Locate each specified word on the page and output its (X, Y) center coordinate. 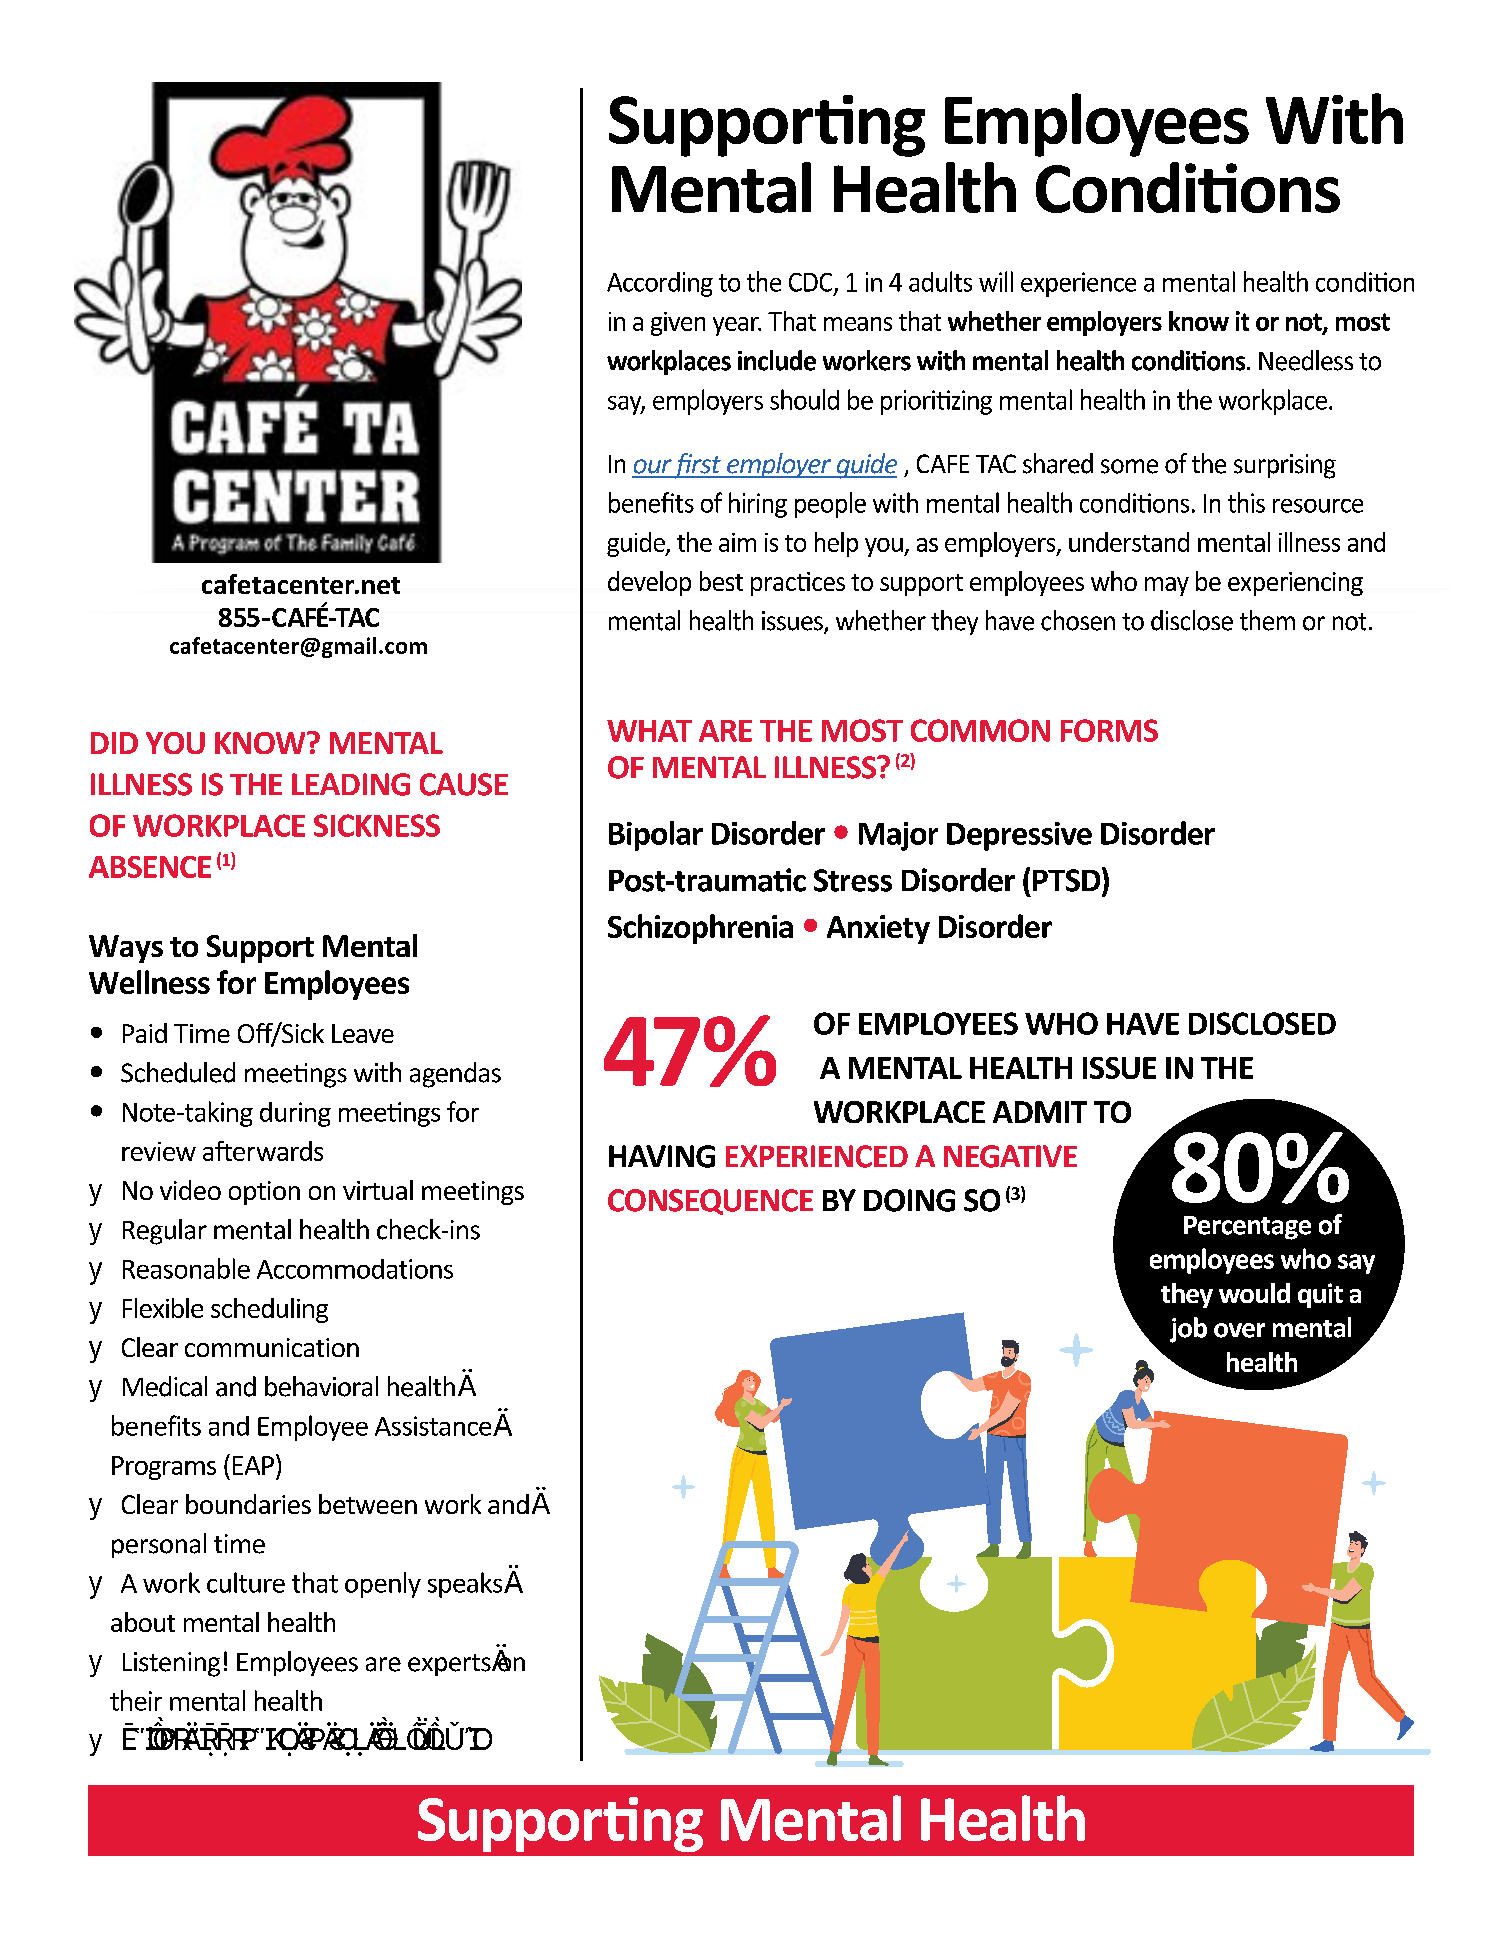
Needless (1306, 360)
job (1188, 1330)
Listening (171, 1664)
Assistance (434, 1426)
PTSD (1068, 879)
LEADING (351, 784)
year (737, 326)
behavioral (321, 1386)
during (295, 1114)
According (660, 284)
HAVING (662, 1156)
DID (114, 743)
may (1167, 586)
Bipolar (656, 836)
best (721, 581)
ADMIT (1040, 1112)
